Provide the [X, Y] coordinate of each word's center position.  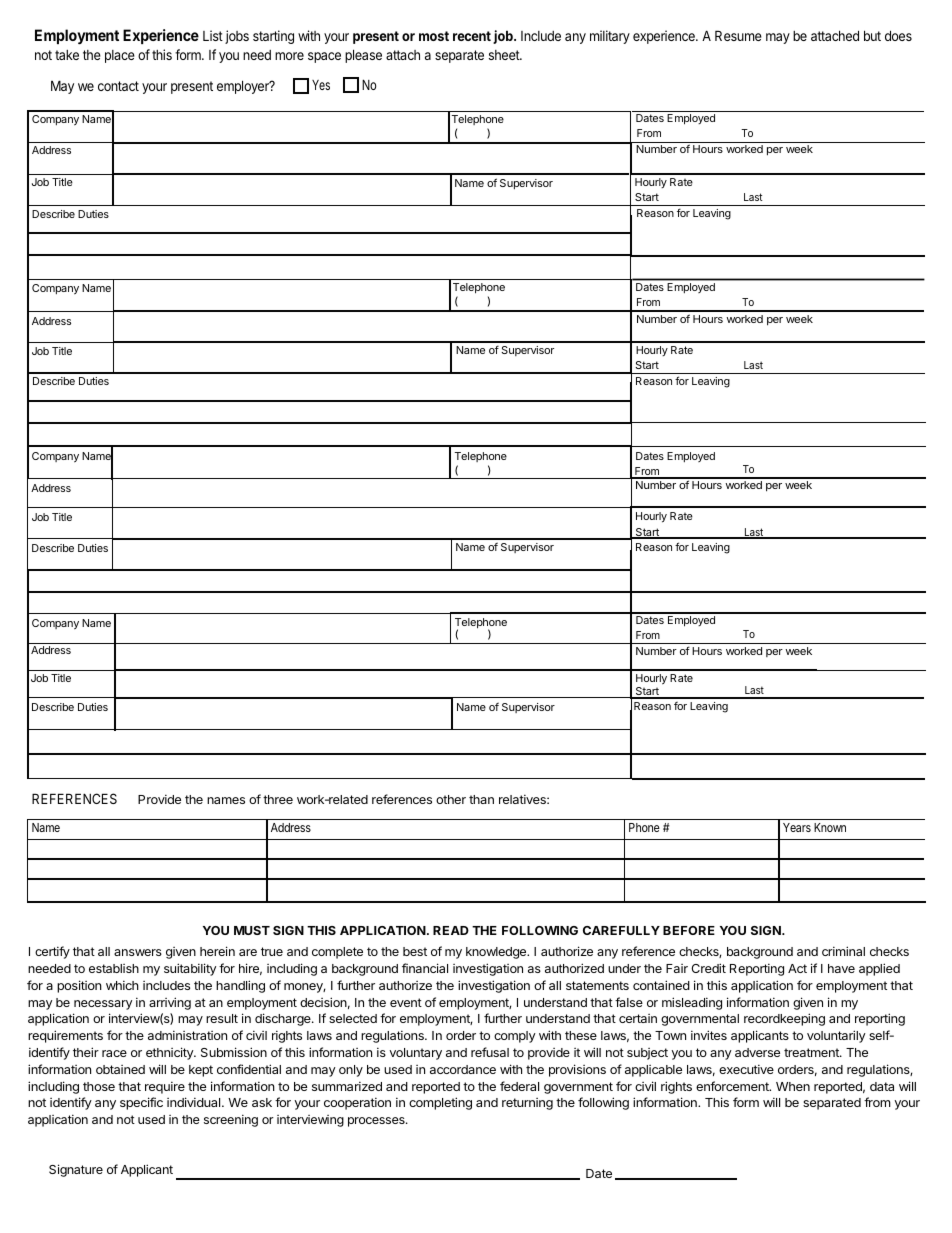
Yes [321, 85]
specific [141, 1103]
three [278, 799]
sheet [505, 55]
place [120, 56]
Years [797, 827]
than [481, 799]
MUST [252, 930]
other [451, 799]
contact [118, 86]
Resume [738, 35]
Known [830, 827]
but [872, 35]
